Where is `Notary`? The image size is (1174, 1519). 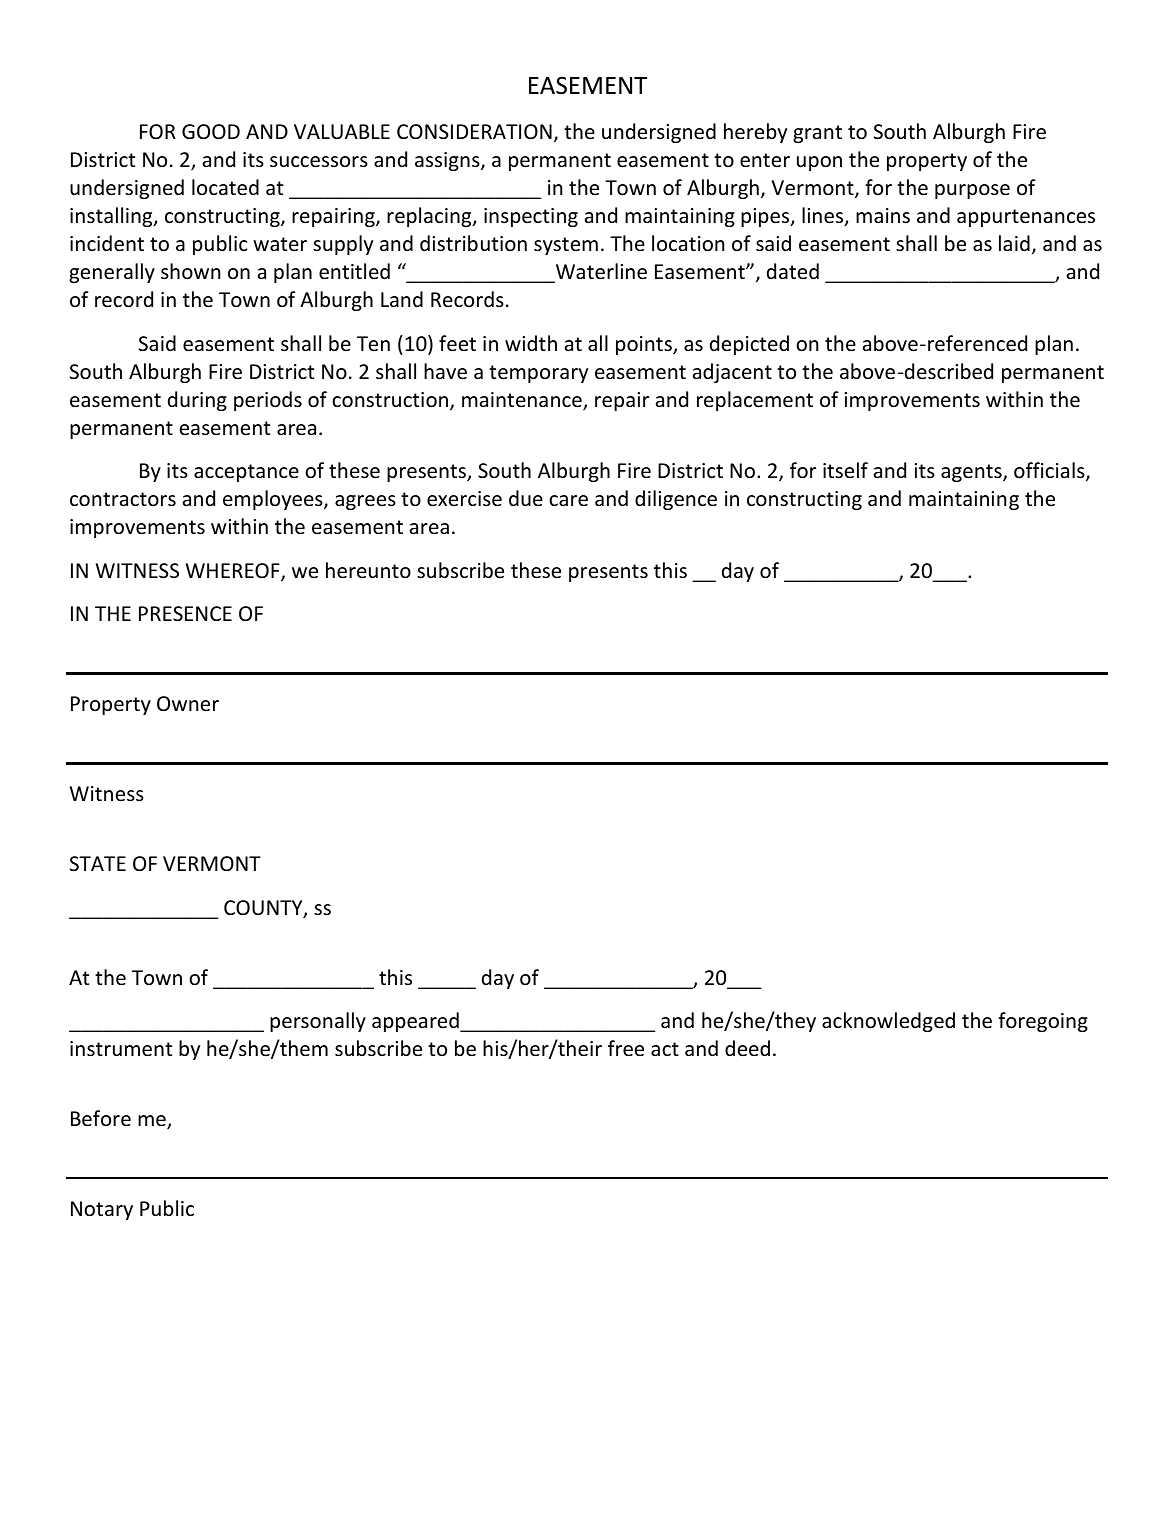
Notary is located at coordinates (102, 1210).
